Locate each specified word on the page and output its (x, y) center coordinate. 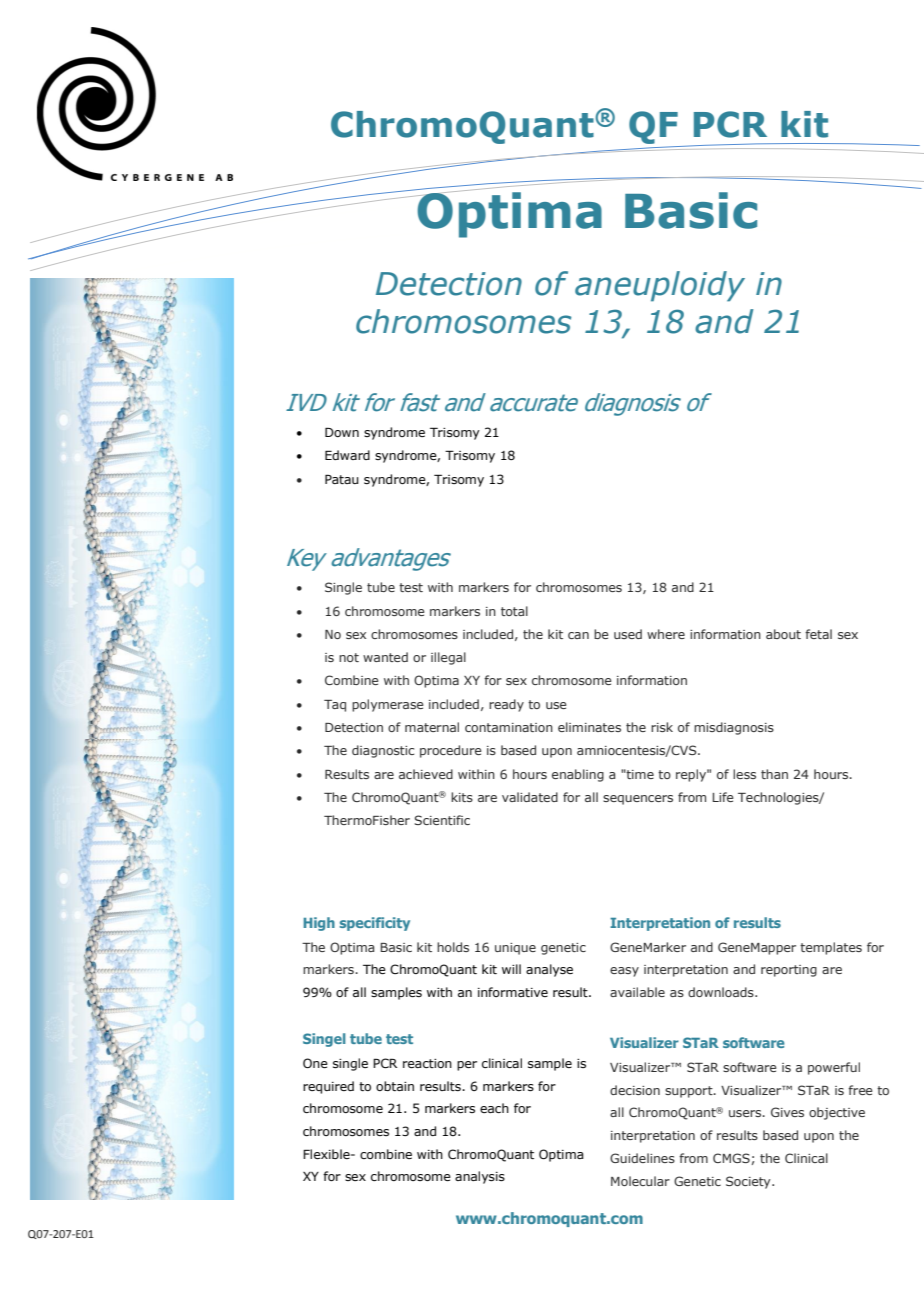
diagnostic (383, 751)
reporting (789, 971)
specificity (375, 924)
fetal (818, 634)
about (783, 634)
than (774, 774)
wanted (385, 657)
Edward (347, 455)
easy (624, 972)
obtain (395, 1086)
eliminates (589, 727)
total (514, 611)
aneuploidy (660, 286)
